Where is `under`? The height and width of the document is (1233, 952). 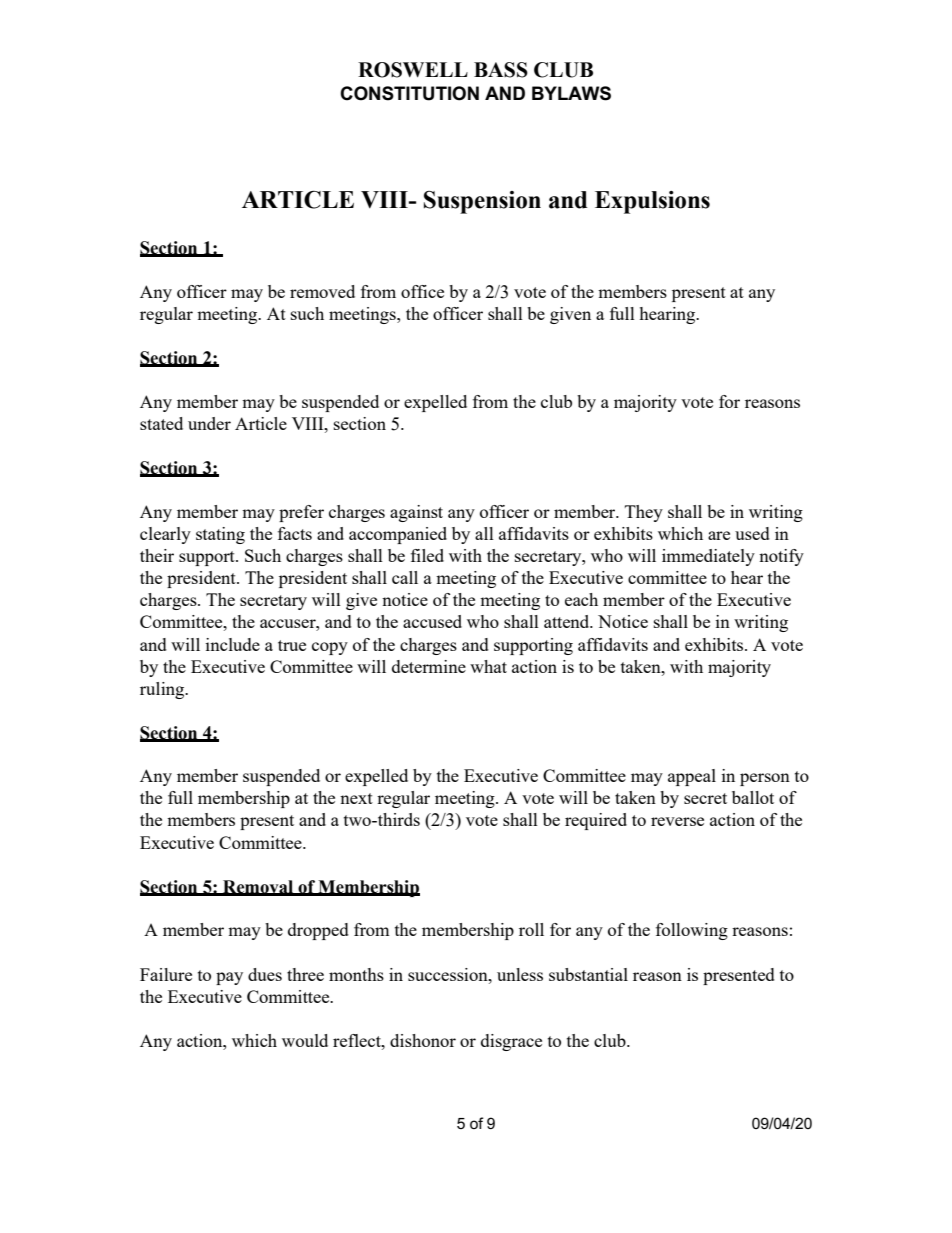 under is located at coordinates (209, 423).
